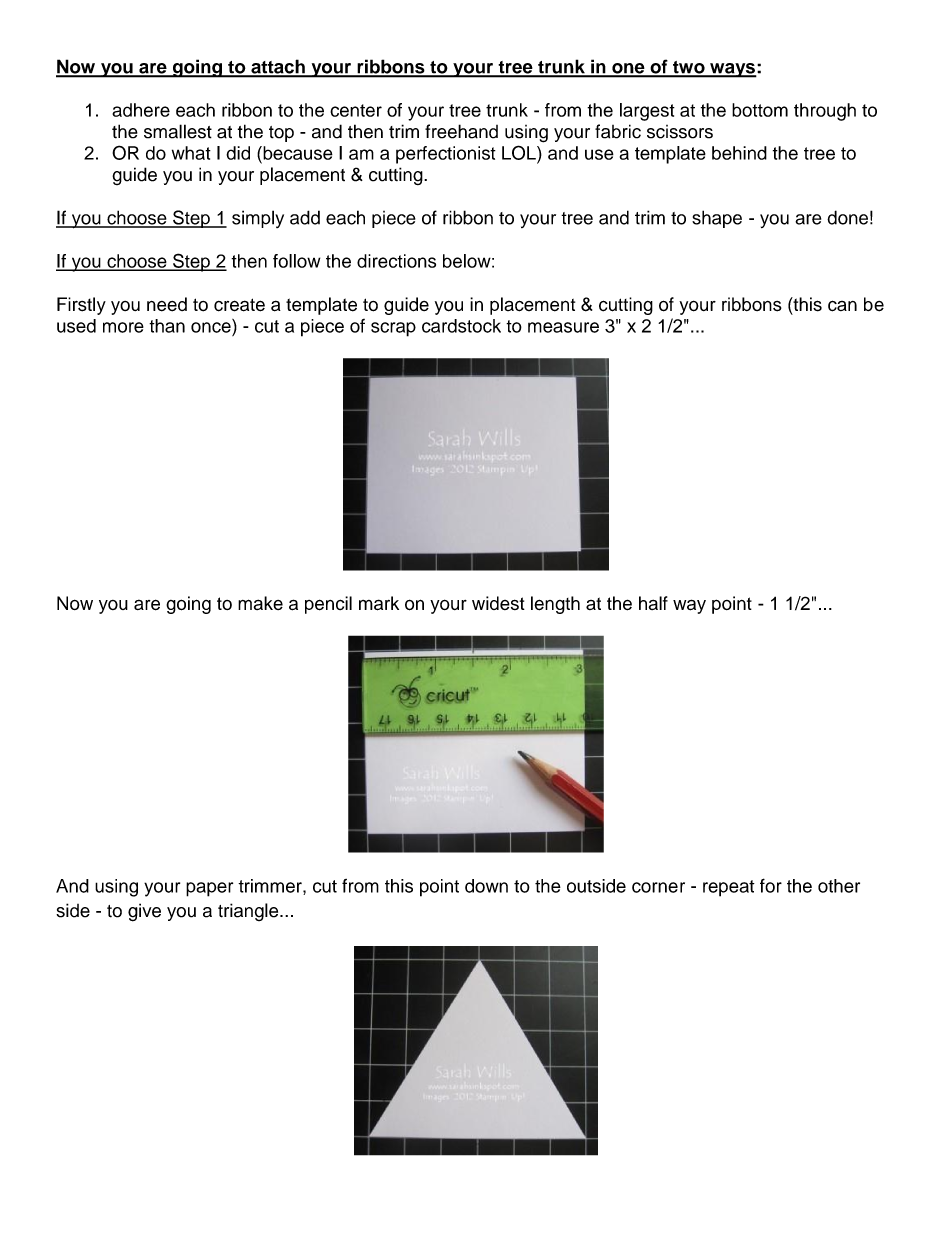  What do you see at coordinates (141, 110) in the screenshot?
I see `adhere` at bounding box center [141, 110].
